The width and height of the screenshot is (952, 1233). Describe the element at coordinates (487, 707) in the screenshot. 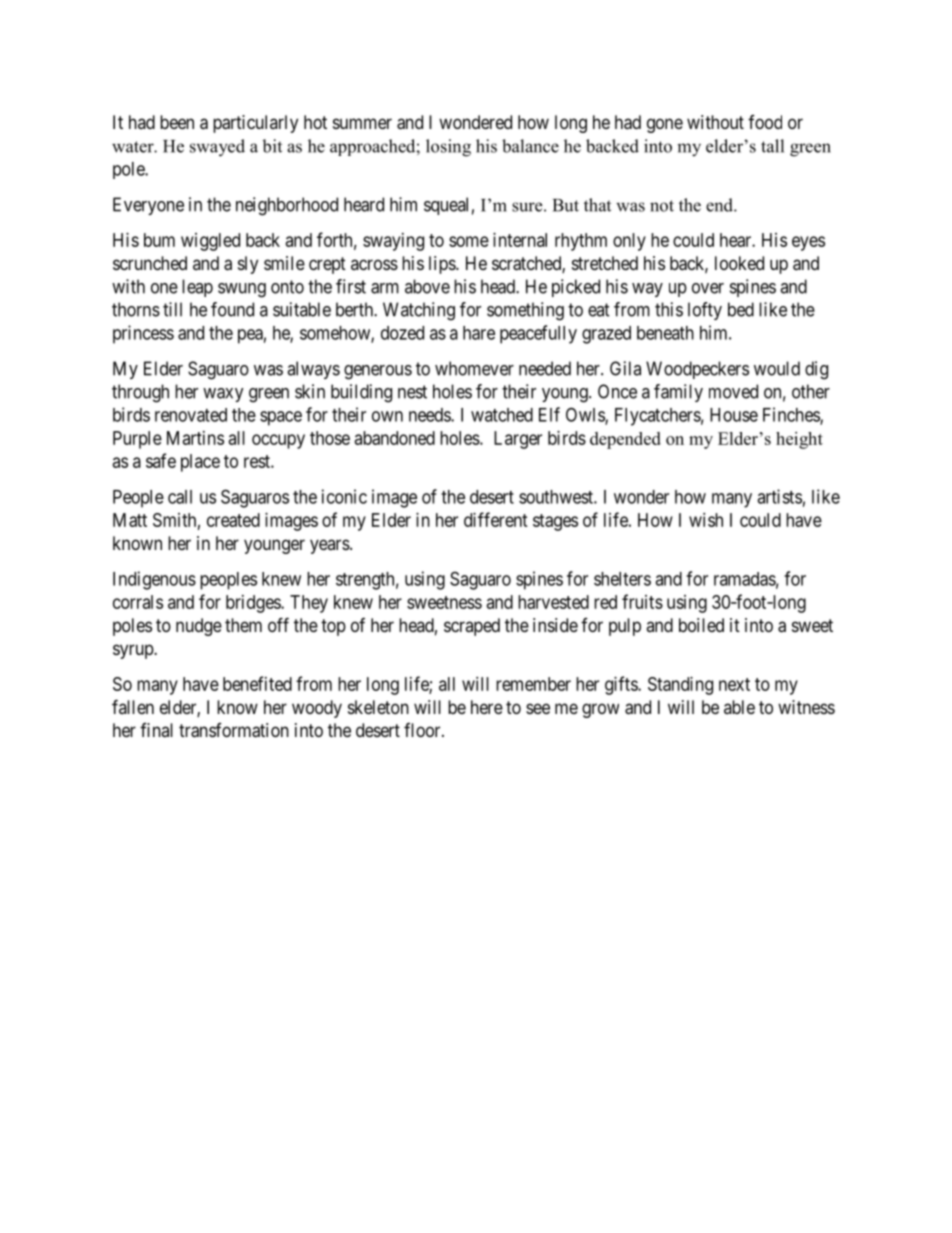

I see `here` at that location.
